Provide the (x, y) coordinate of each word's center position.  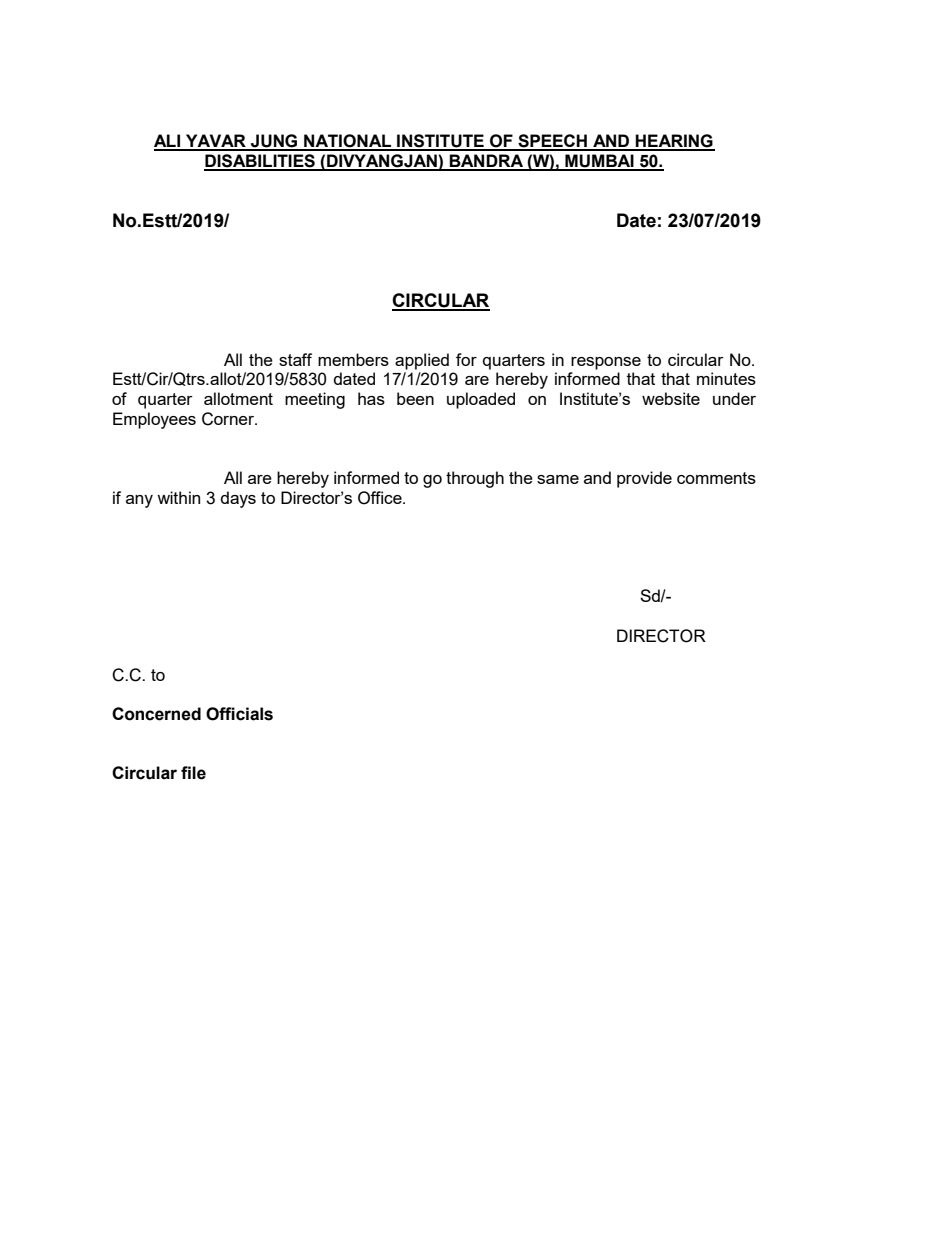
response (606, 363)
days (238, 499)
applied (422, 361)
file (193, 773)
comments (716, 478)
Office (381, 498)
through (475, 479)
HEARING (674, 142)
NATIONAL (347, 142)
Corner (229, 419)
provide (644, 479)
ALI (168, 142)
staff (295, 359)
